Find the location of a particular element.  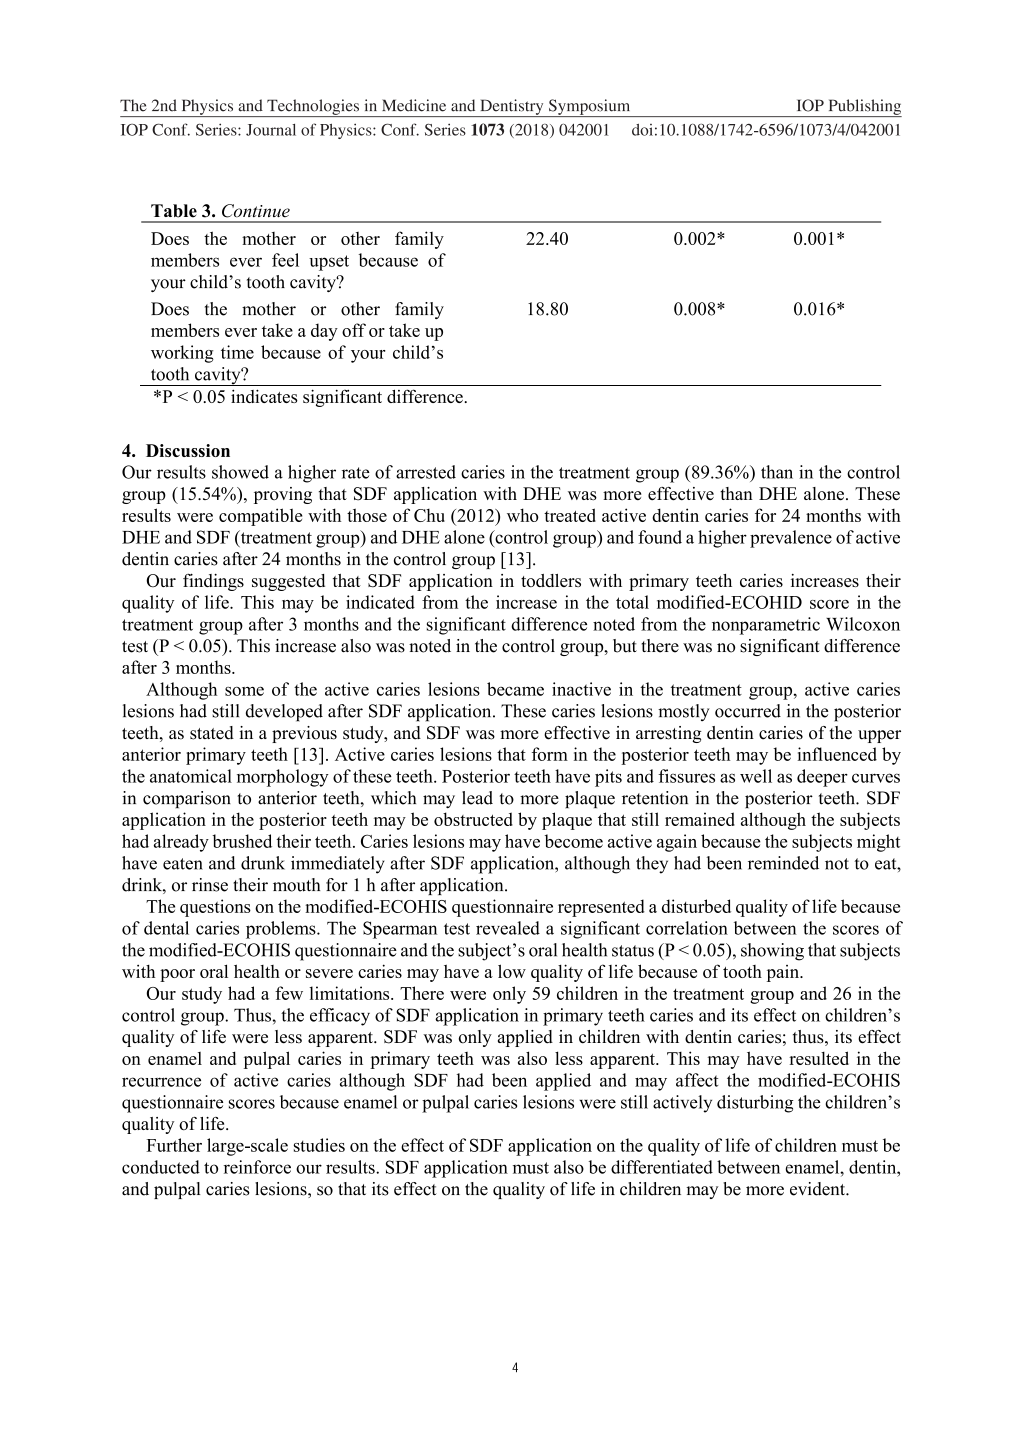

deeper is located at coordinates (822, 778).
